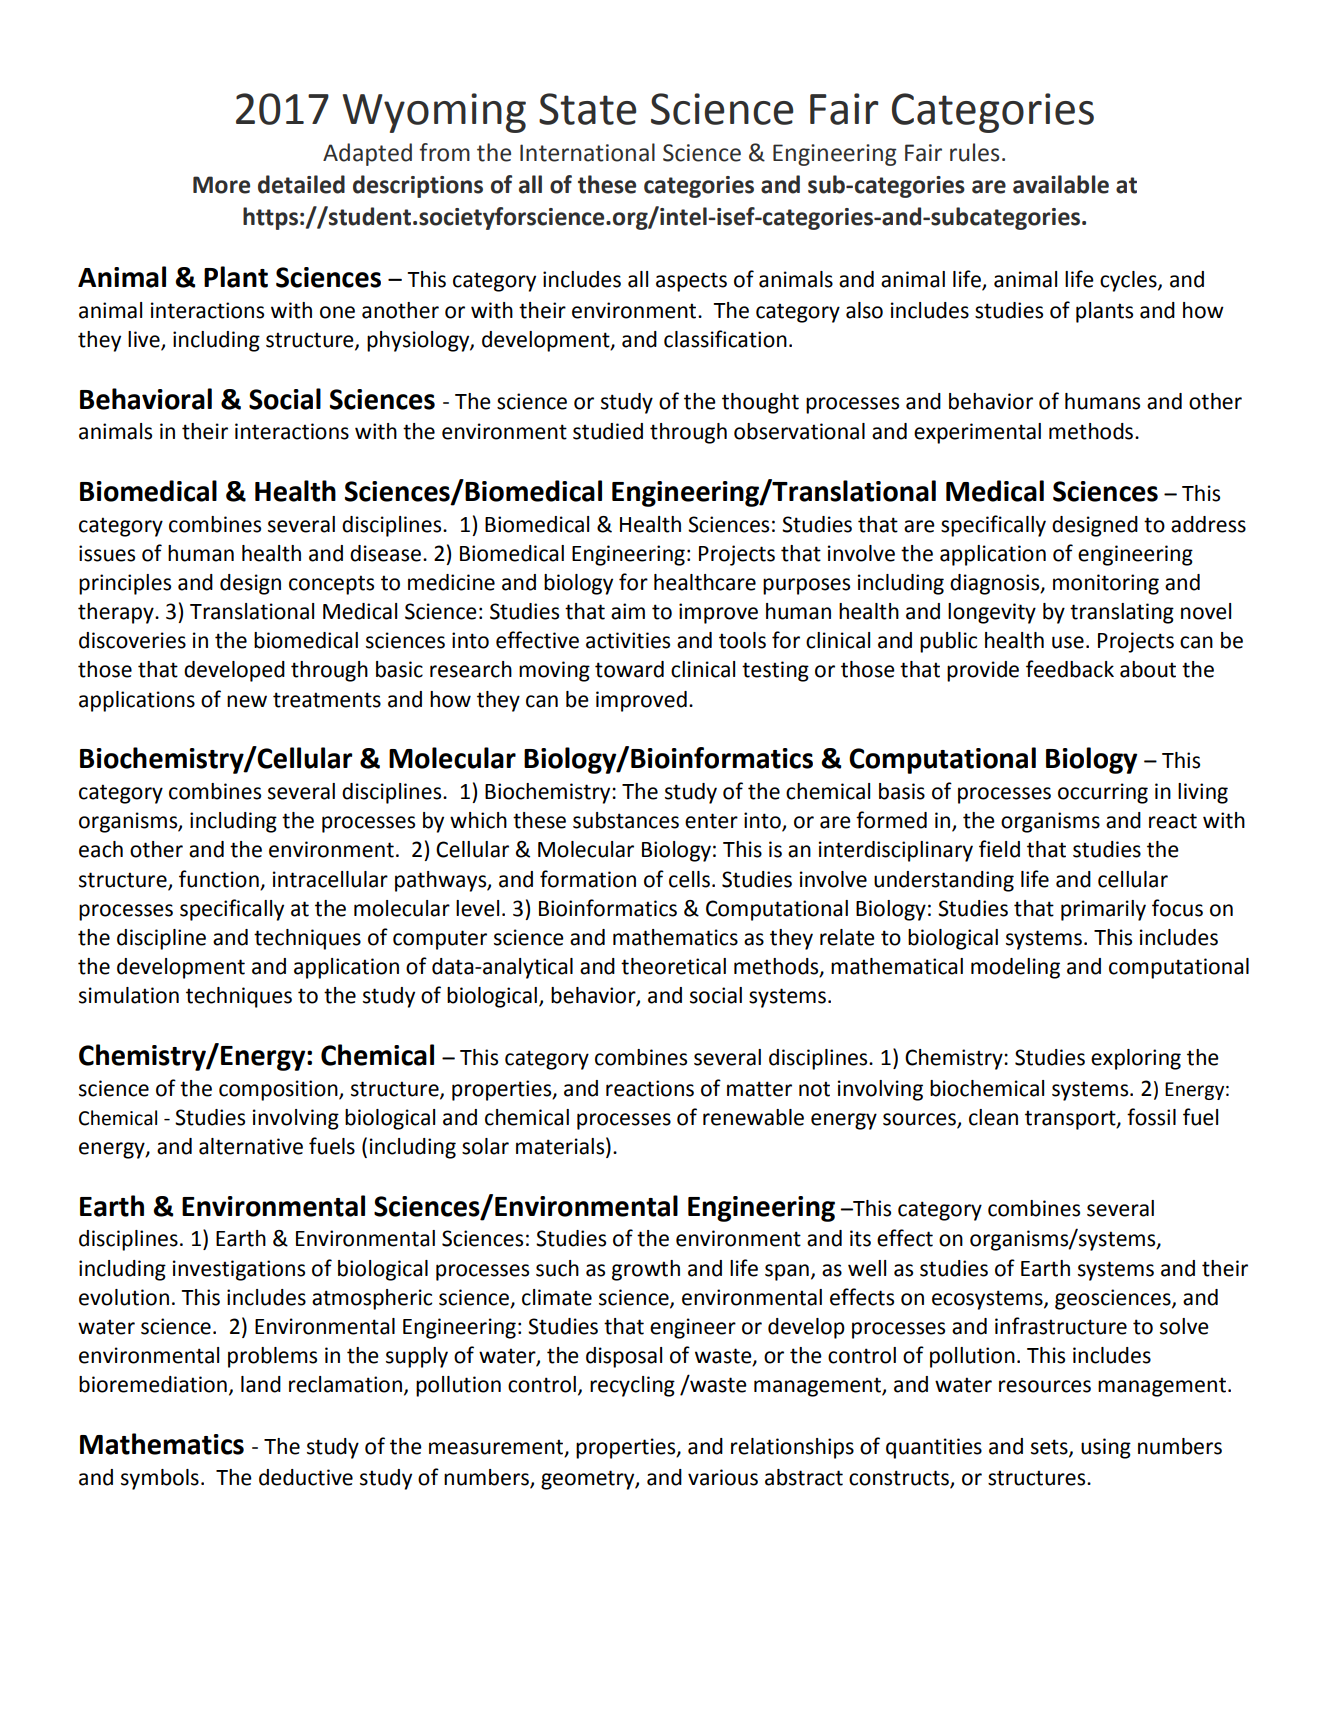  I want to click on modeling, so click(1015, 968).
